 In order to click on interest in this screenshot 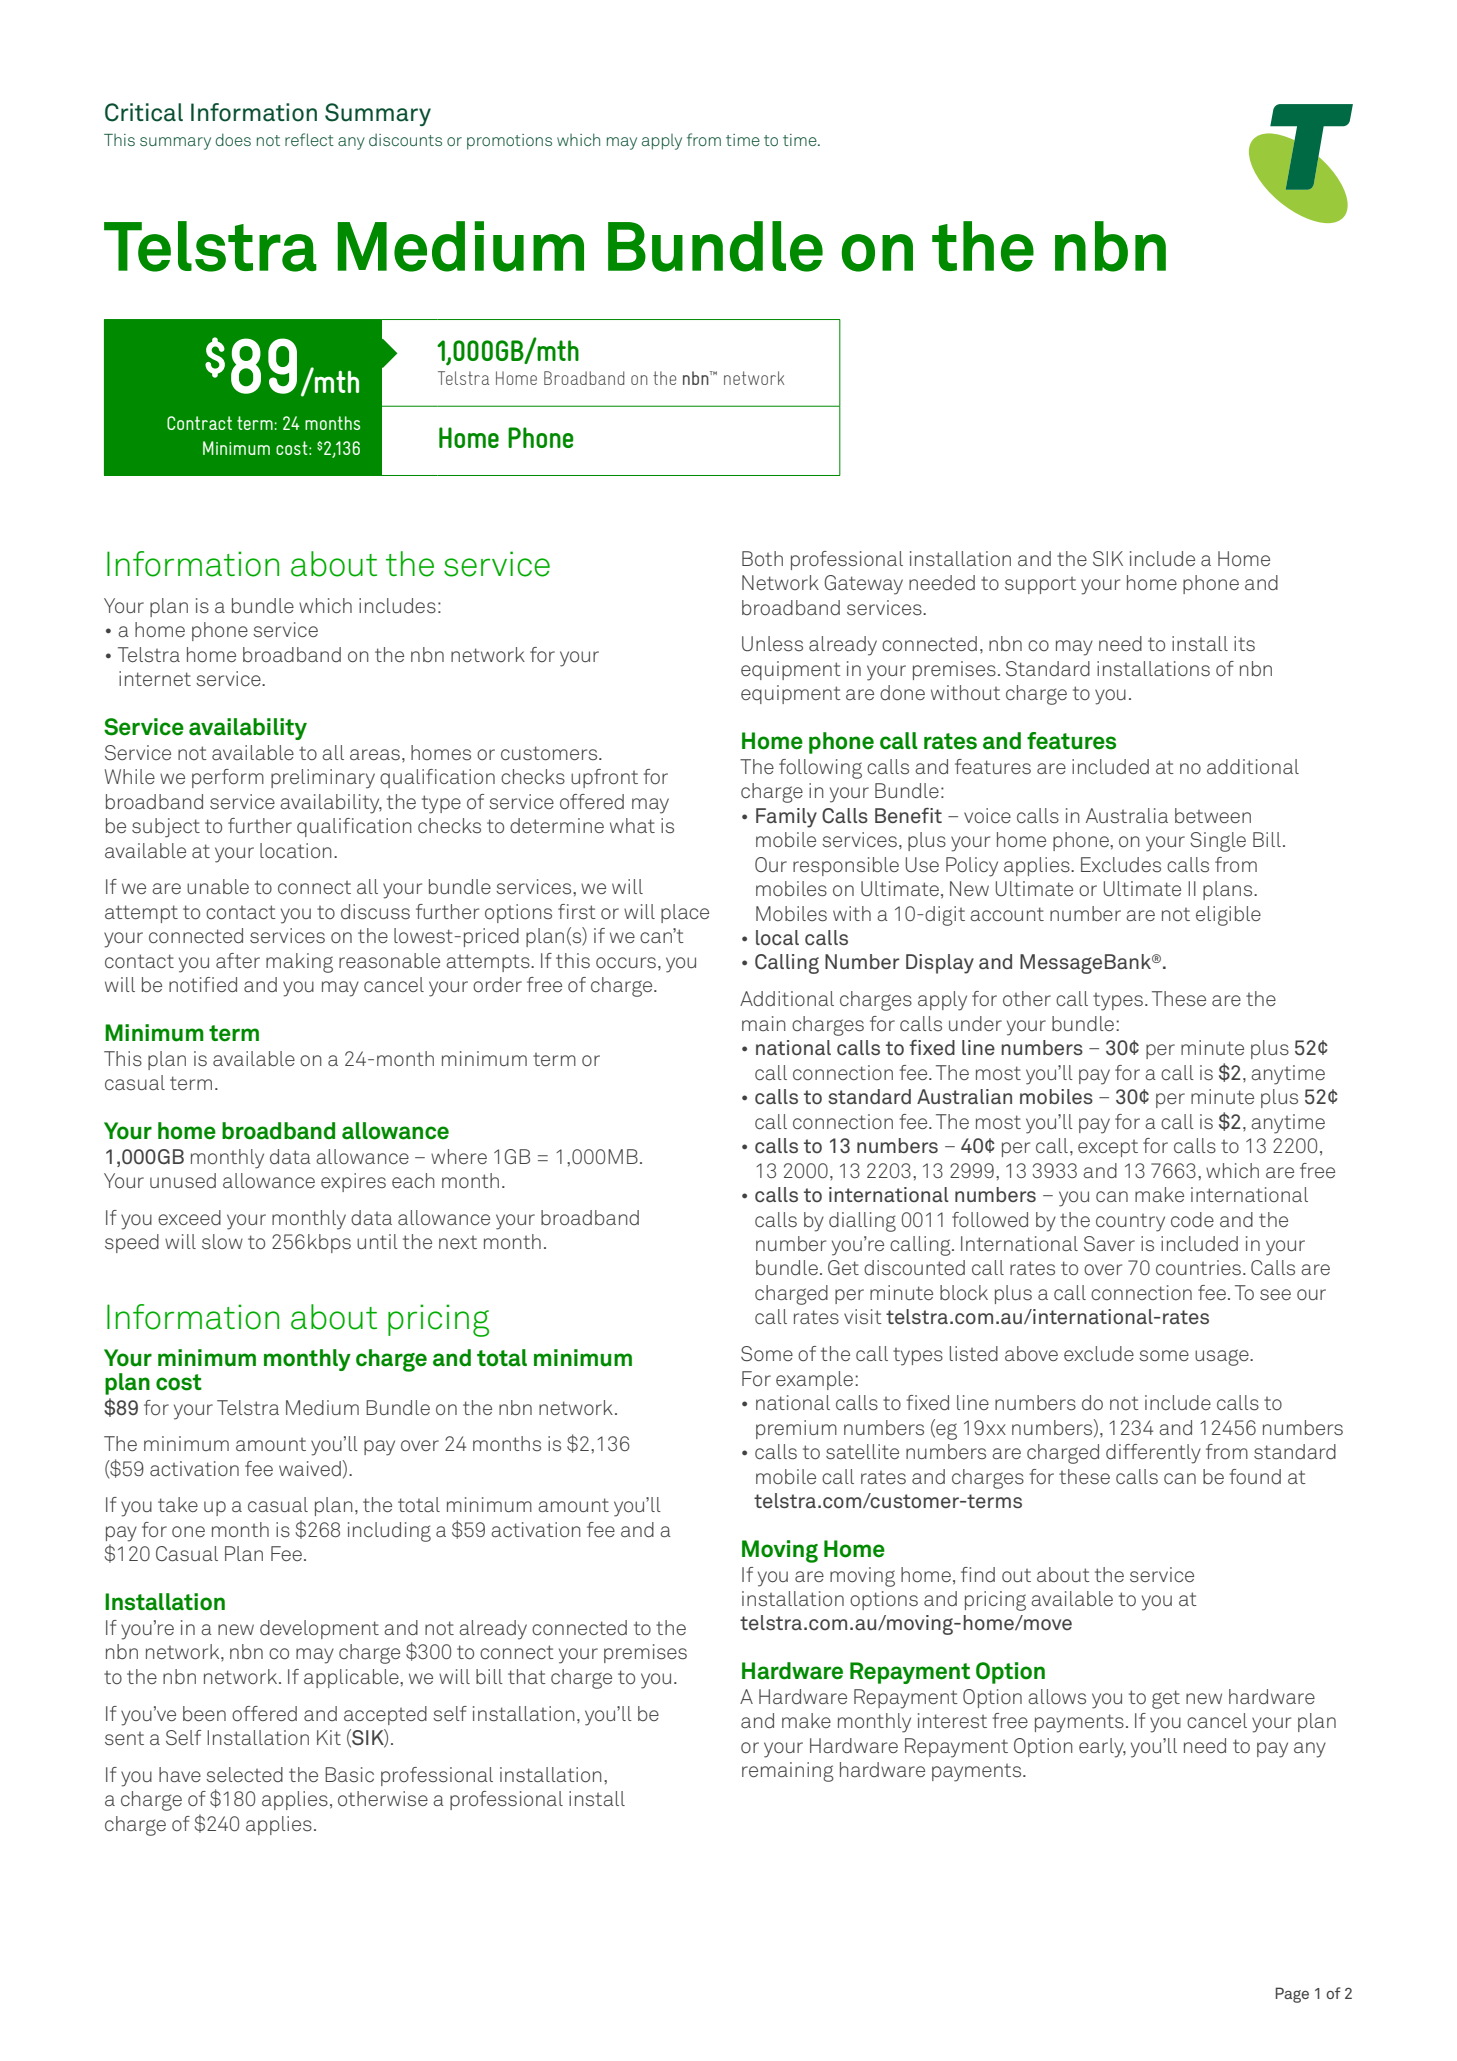, I will do `click(952, 1720)`.
